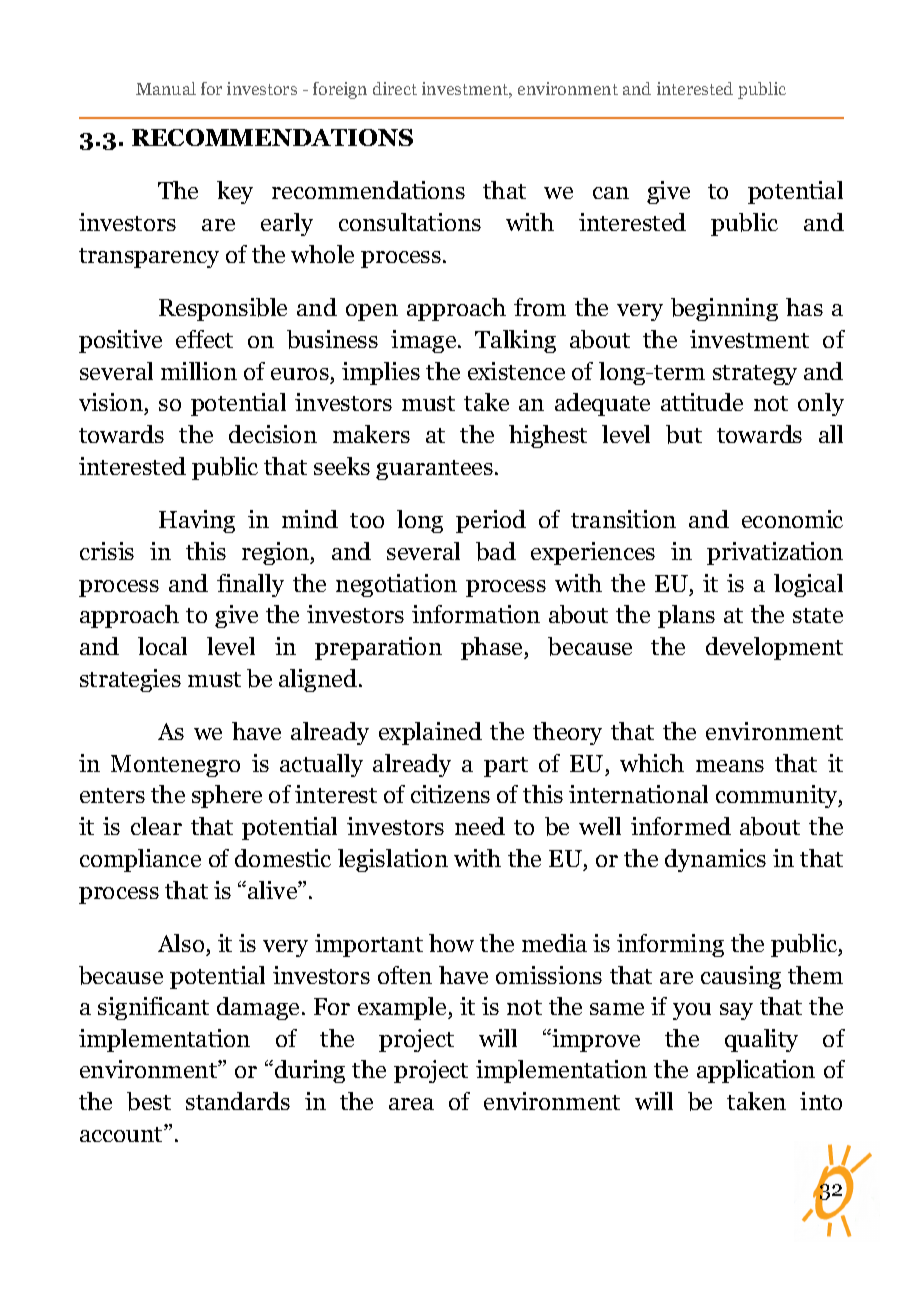 The height and width of the screenshot is (1310, 924). I want to click on beginning, so click(724, 309).
